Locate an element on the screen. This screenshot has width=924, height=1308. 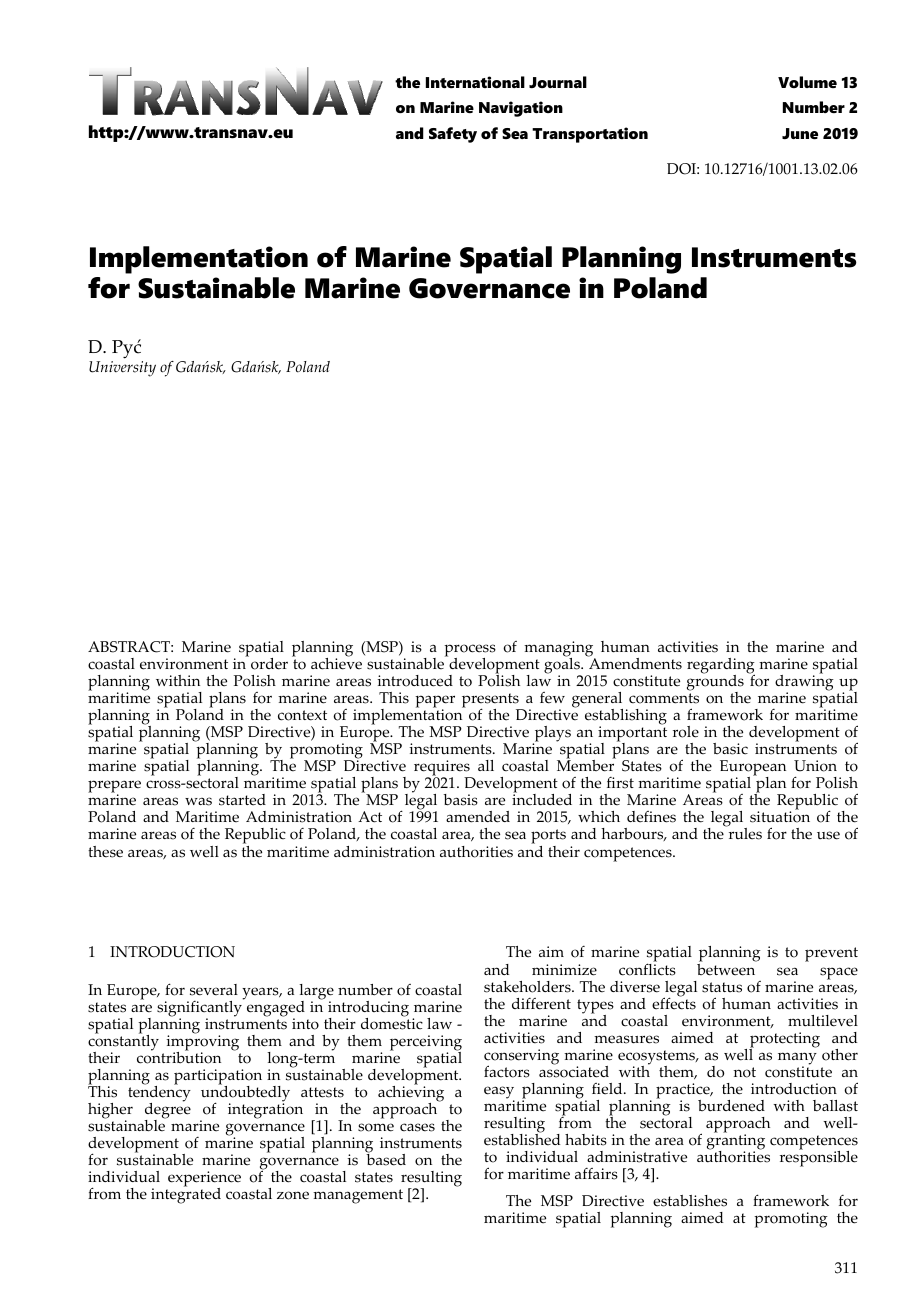
Safety is located at coordinates (453, 135).
